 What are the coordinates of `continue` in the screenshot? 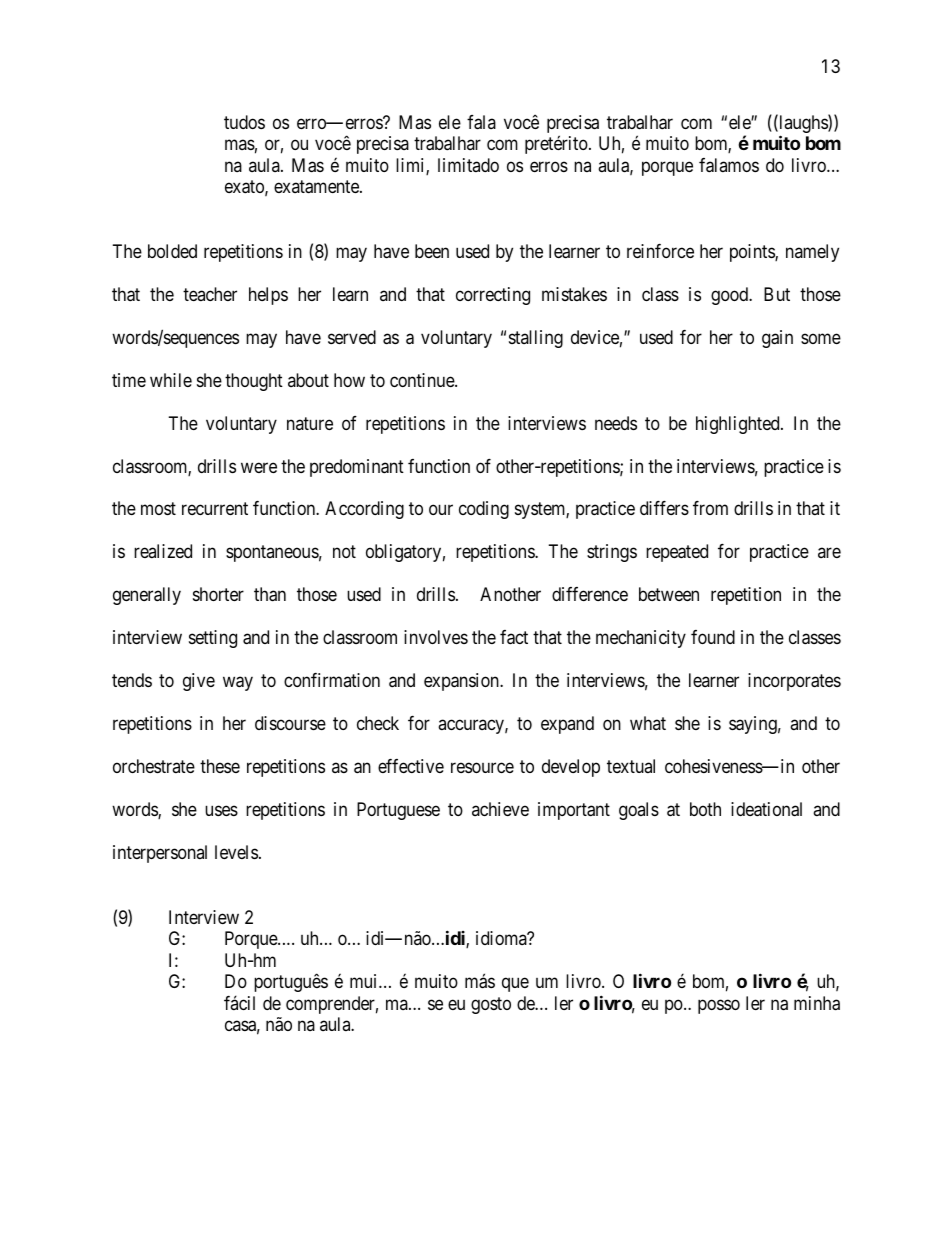 It's located at (423, 380).
